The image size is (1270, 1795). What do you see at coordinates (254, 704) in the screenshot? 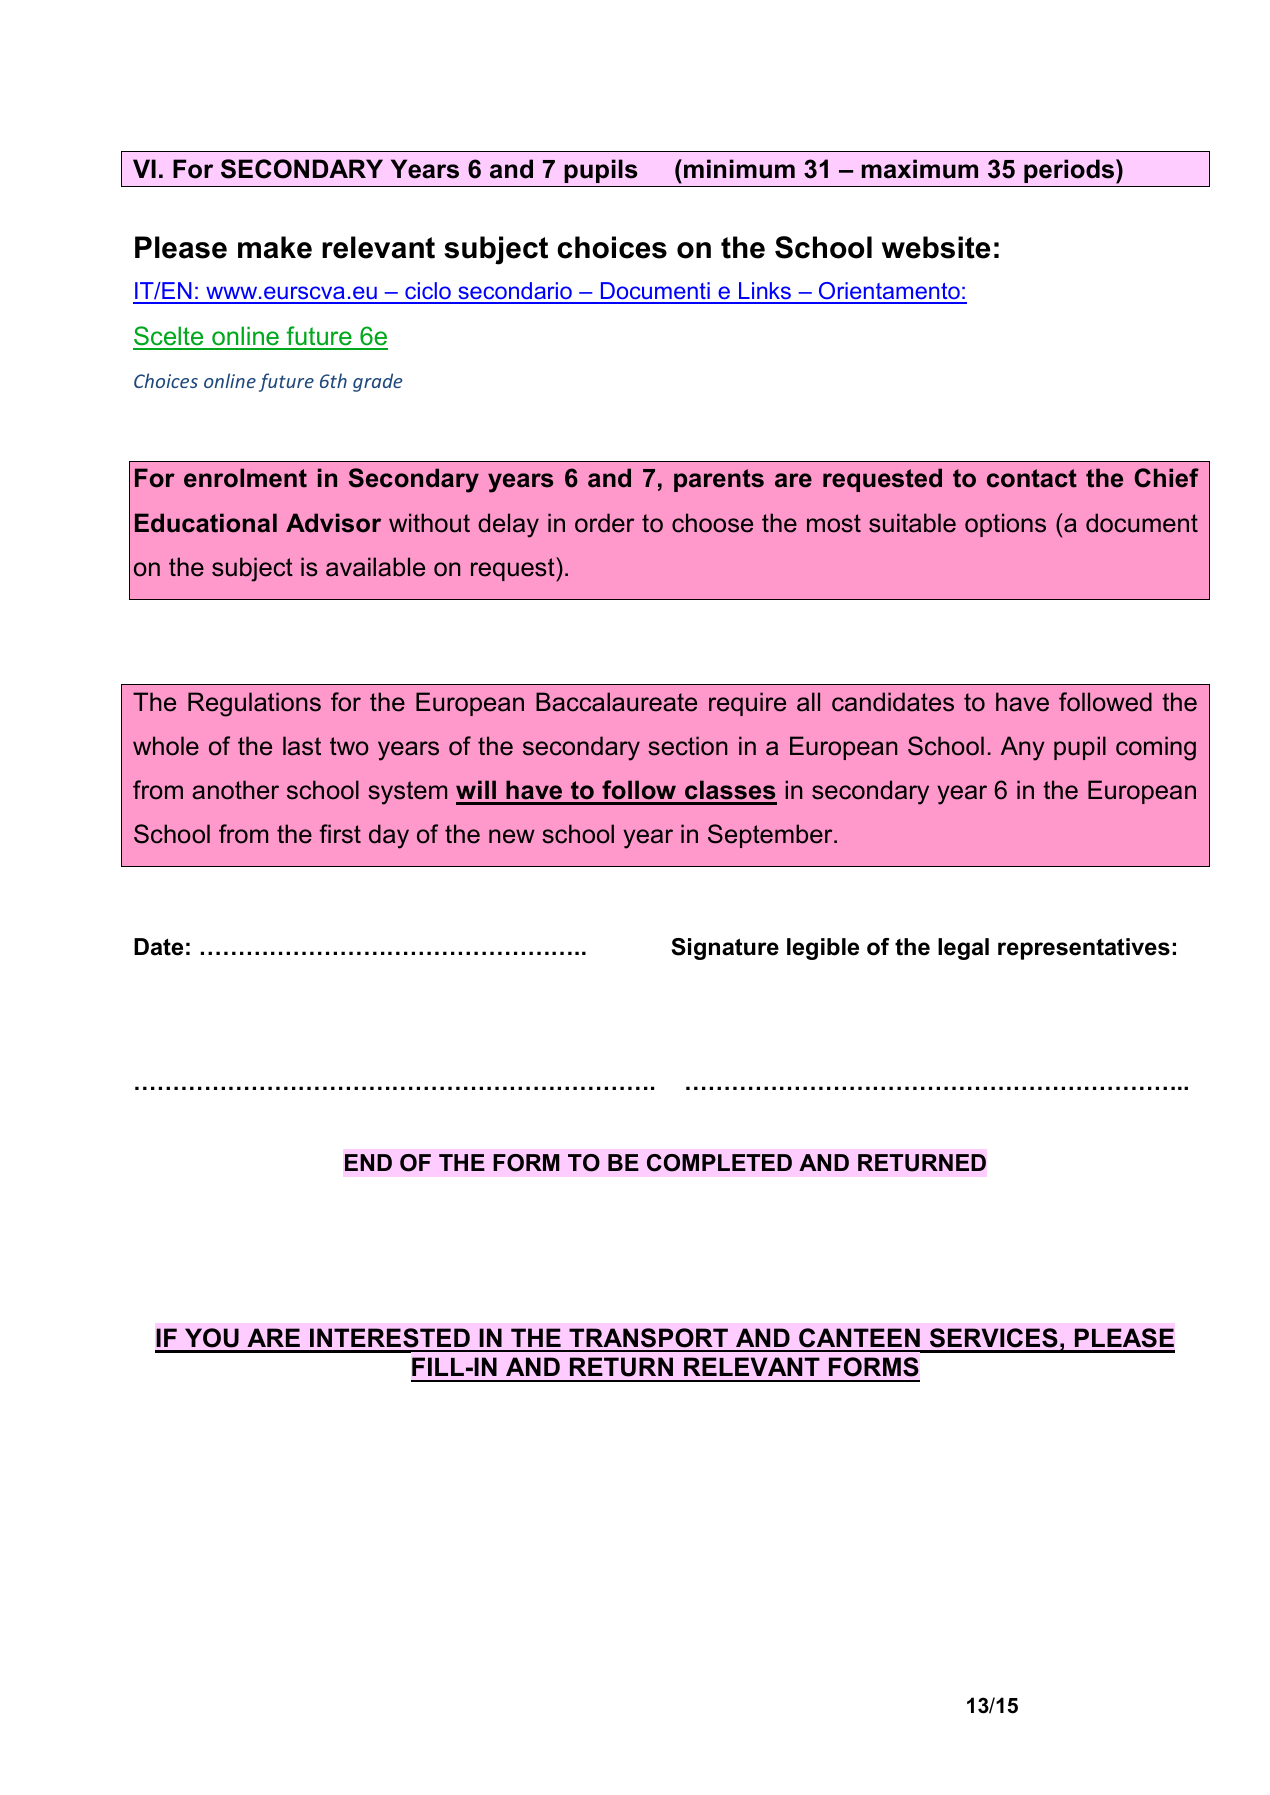
I see `Regulations` at bounding box center [254, 704].
